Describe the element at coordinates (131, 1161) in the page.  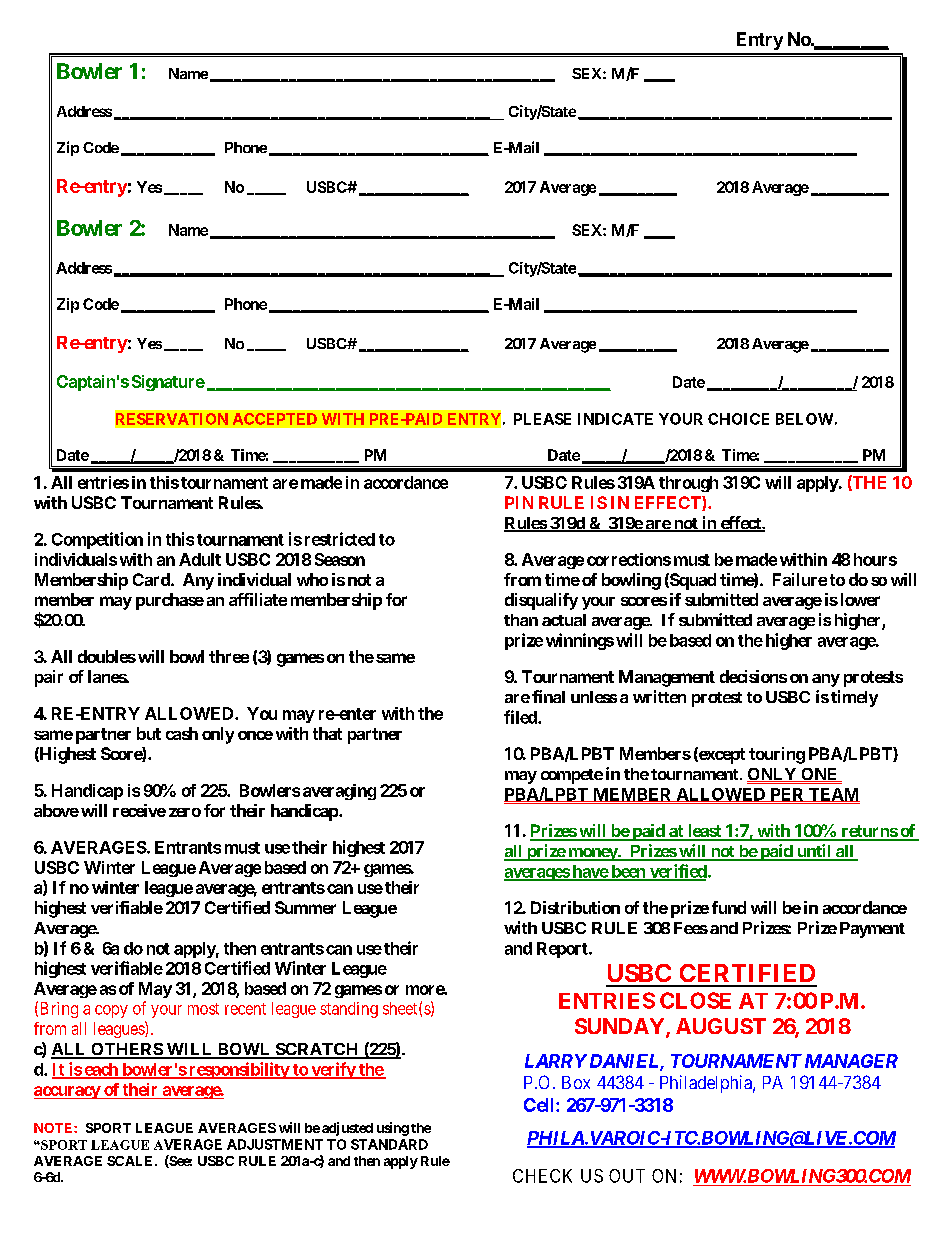
I see `SCALE` at that location.
